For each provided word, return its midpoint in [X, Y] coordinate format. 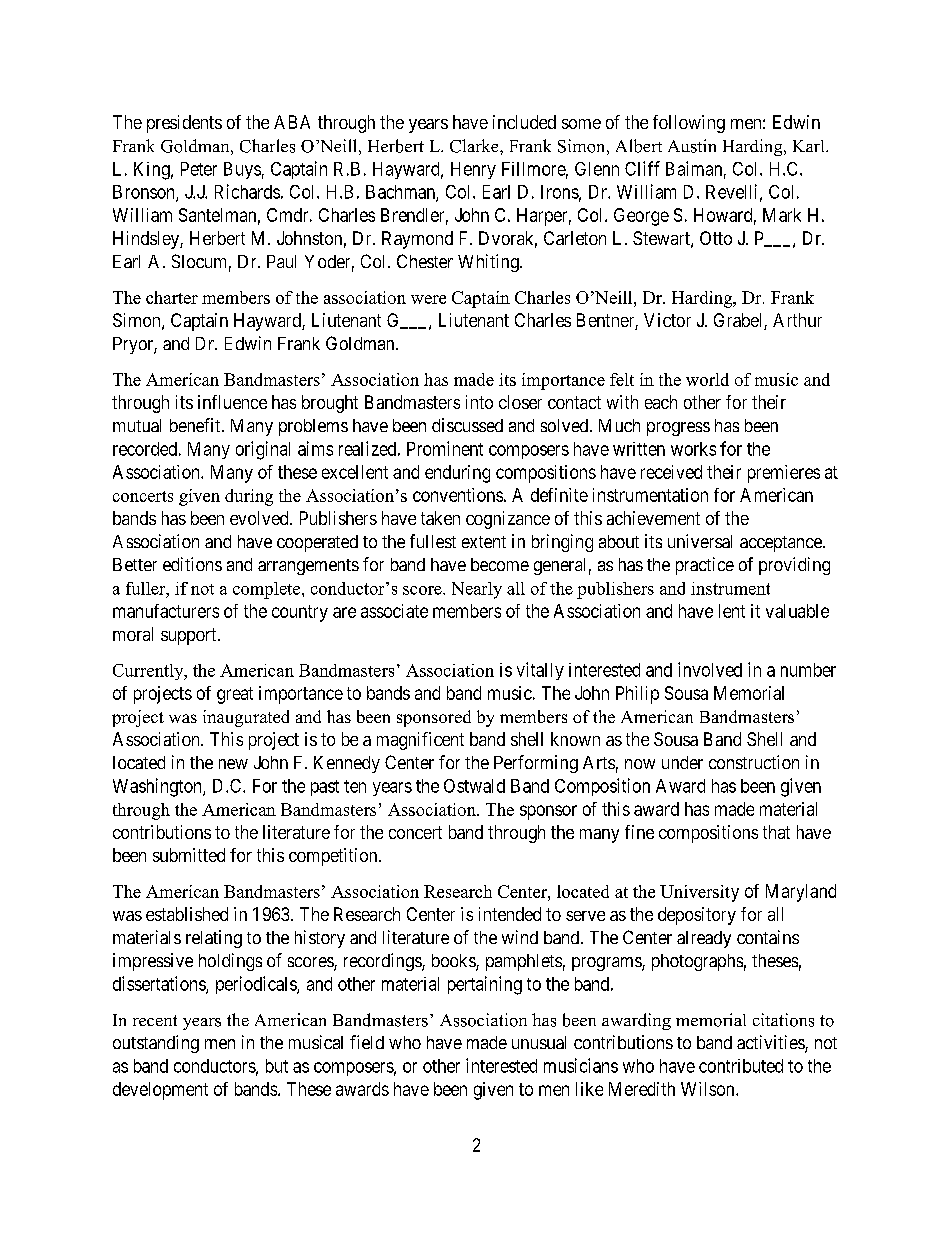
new [233, 764]
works [693, 449]
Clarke [475, 146]
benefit [196, 425]
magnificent [420, 741]
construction [754, 762]
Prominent [445, 448]
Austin [692, 146]
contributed [741, 1066]
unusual [539, 1042]
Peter [199, 169]
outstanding [156, 1044]
